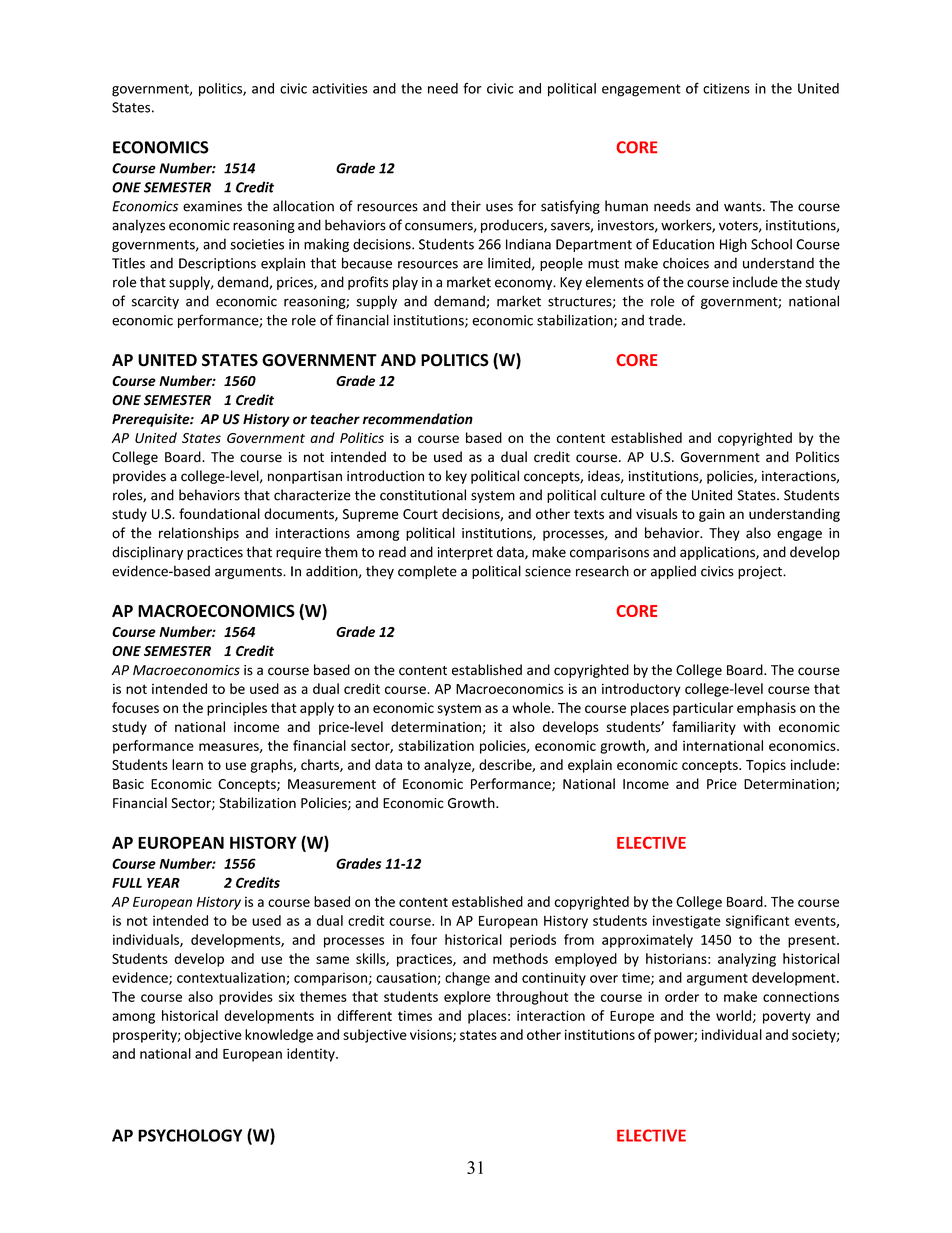 The width and height of the screenshot is (952, 1233). What do you see at coordinates (418, 419) in the screenshot?
I see `recommendation` at bounding box center [418, 419].
